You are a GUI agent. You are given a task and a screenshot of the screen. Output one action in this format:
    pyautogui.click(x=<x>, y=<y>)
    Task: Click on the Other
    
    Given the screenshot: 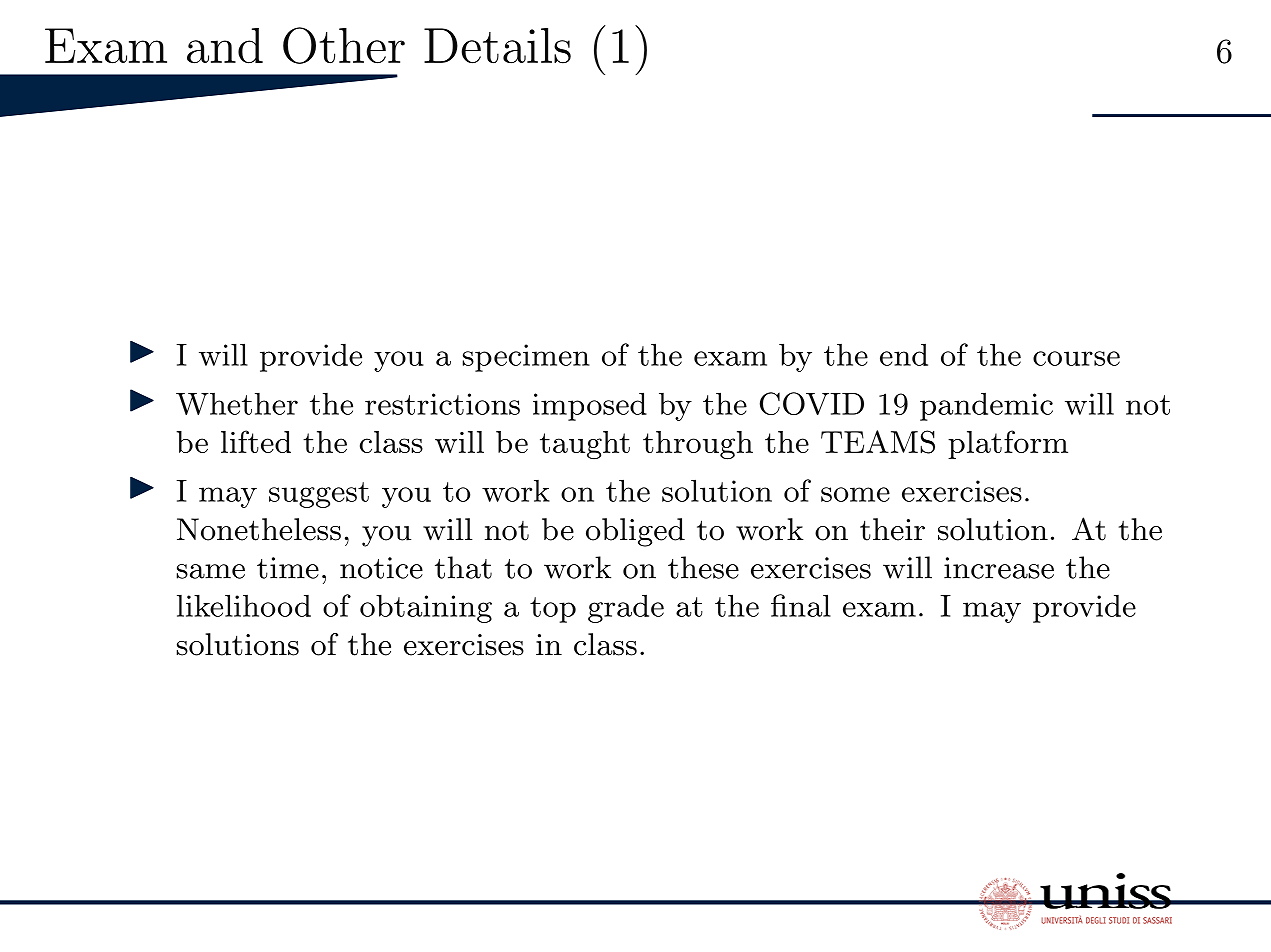 What is the action you would take?
    pyautogui.click(x=344, y=45)
